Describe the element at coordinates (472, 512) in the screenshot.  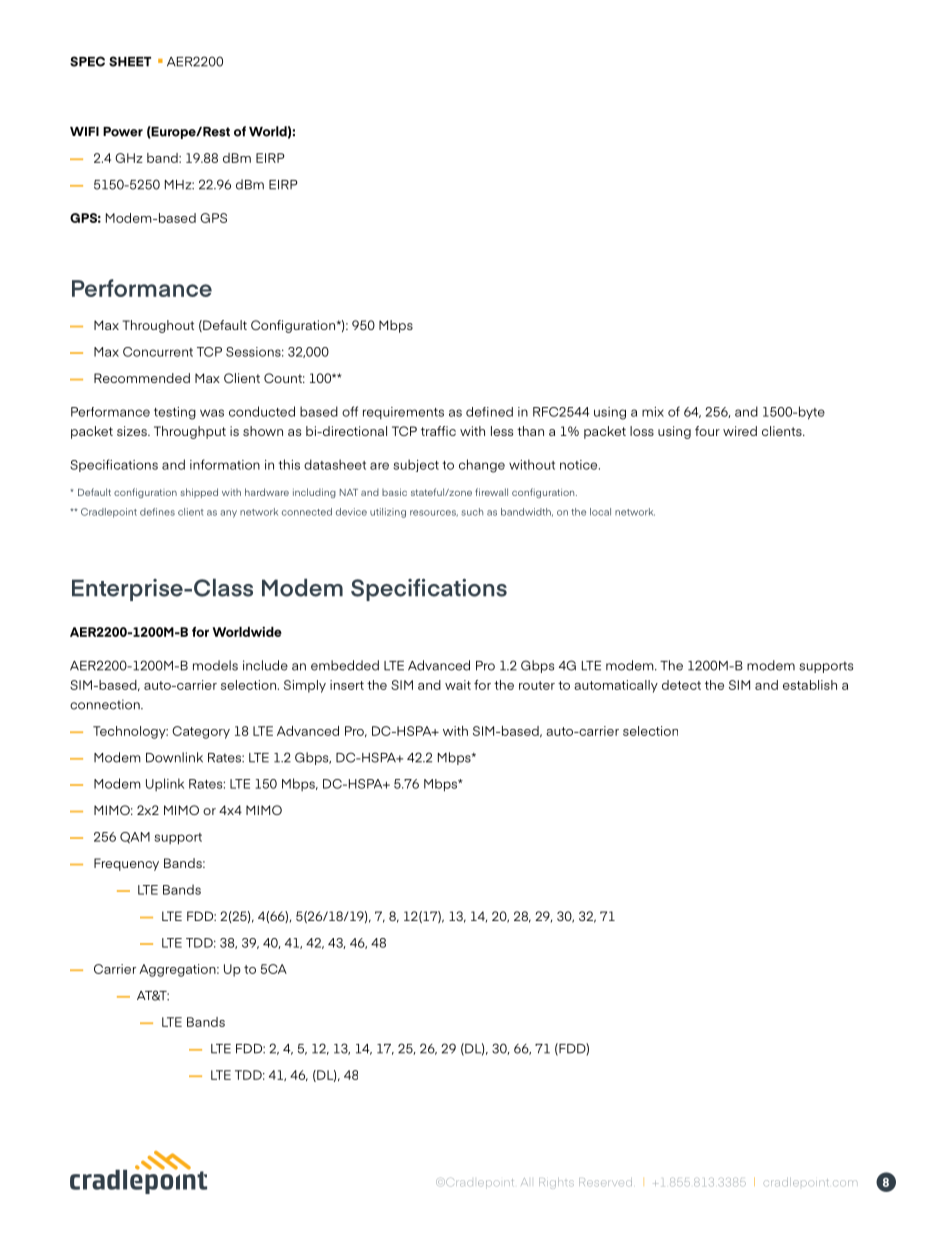
I see `such` at that location.
